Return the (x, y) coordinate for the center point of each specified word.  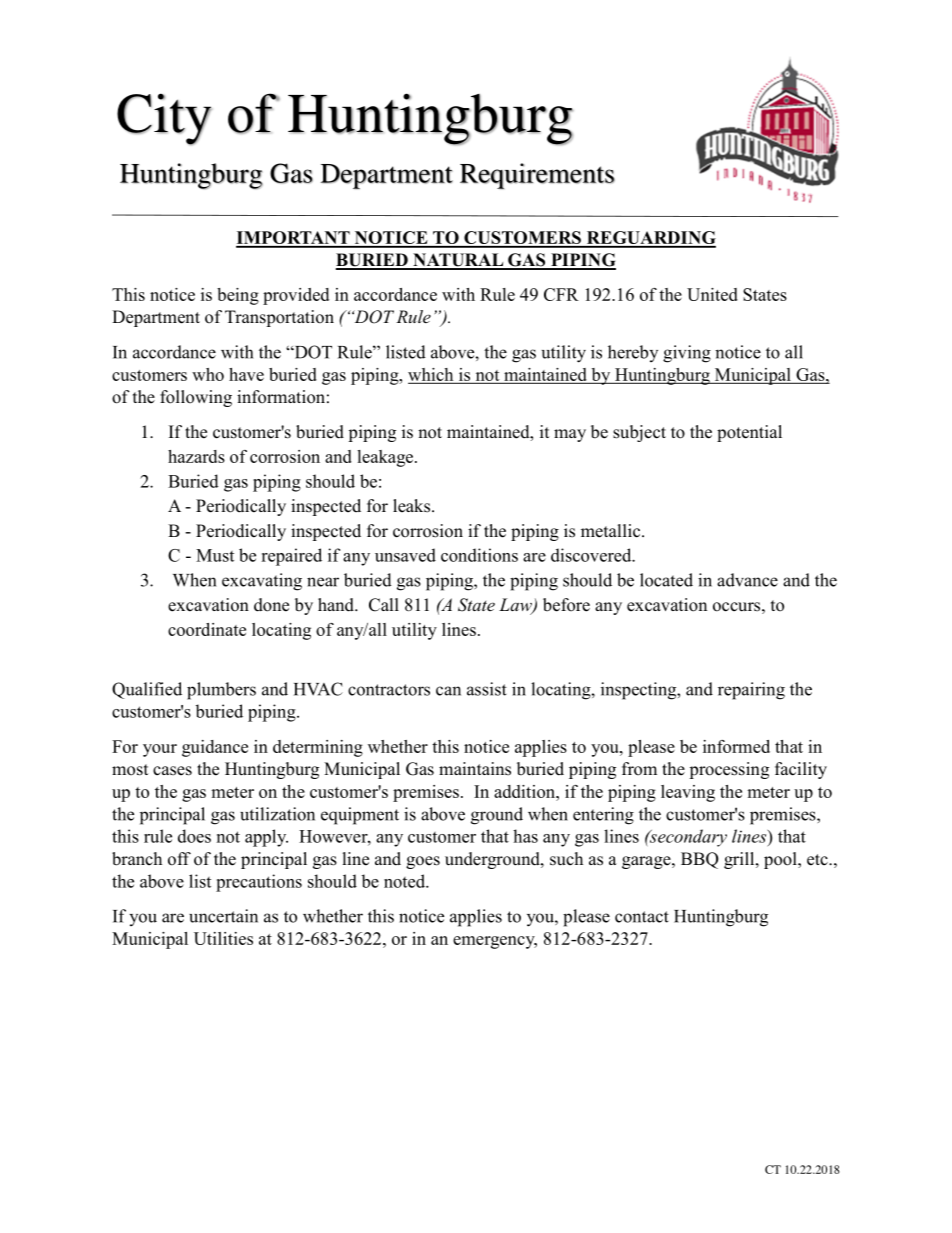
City (164, 119)
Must (215, 555)
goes (423, 862)
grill (740, 860)
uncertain (223, 916)
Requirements (537, 176)
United (712, 294)
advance (747, 580)
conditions (479, 555)
